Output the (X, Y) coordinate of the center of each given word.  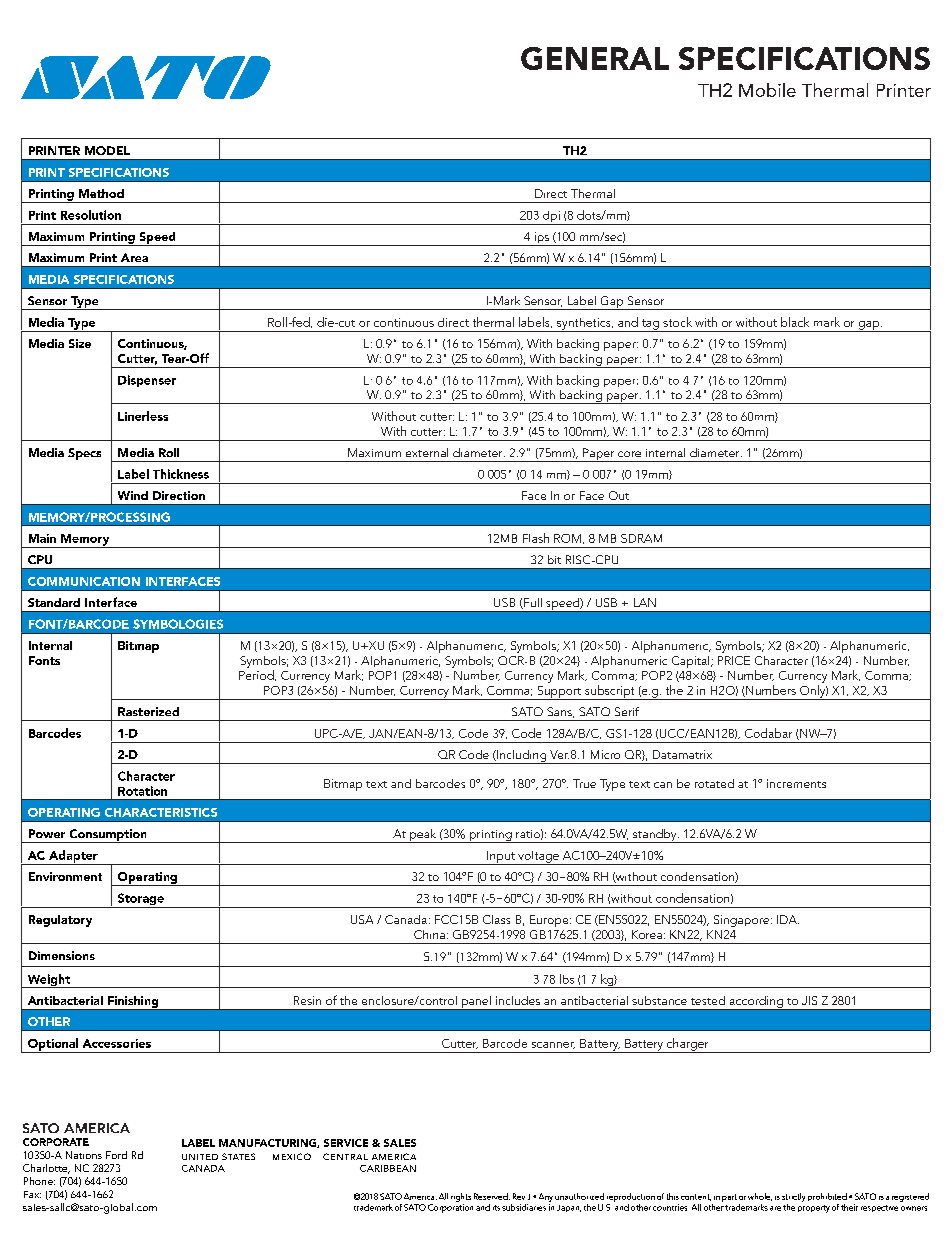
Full (532, 603)
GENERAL (595, 58)
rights (461, 1197)
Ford (116, 1155)
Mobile (767, 90)
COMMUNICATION (84, 581)
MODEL (107, 150)
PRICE (734, 660)
